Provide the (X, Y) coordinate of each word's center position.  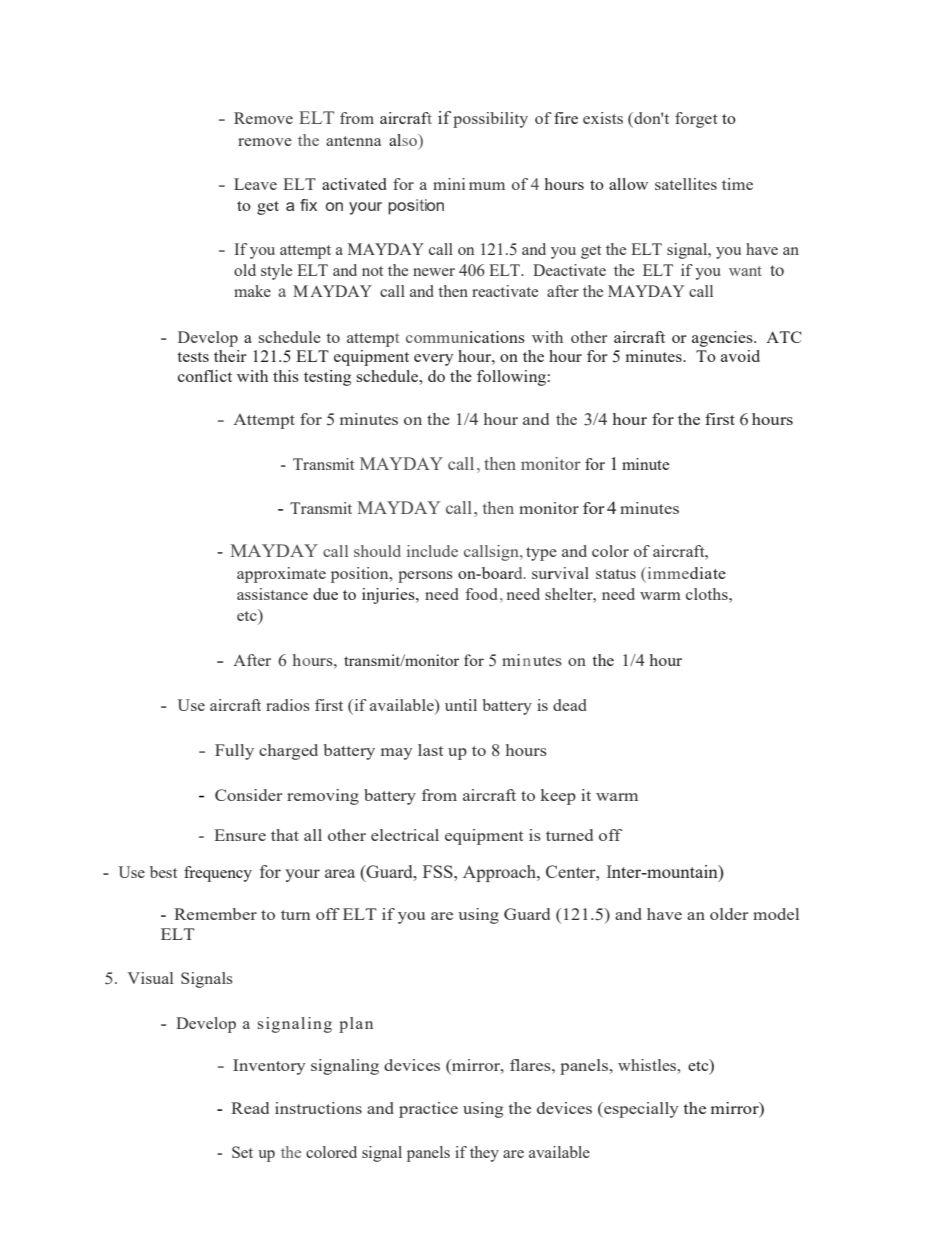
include (432, 551)
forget (696, 120)
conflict (205, 376)
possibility (490, 120)
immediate (685, 573)
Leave (255, 184)
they (484, 1154)
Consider (249, 795)
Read (250, 1108)
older (729, 914)
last (430, 750)
